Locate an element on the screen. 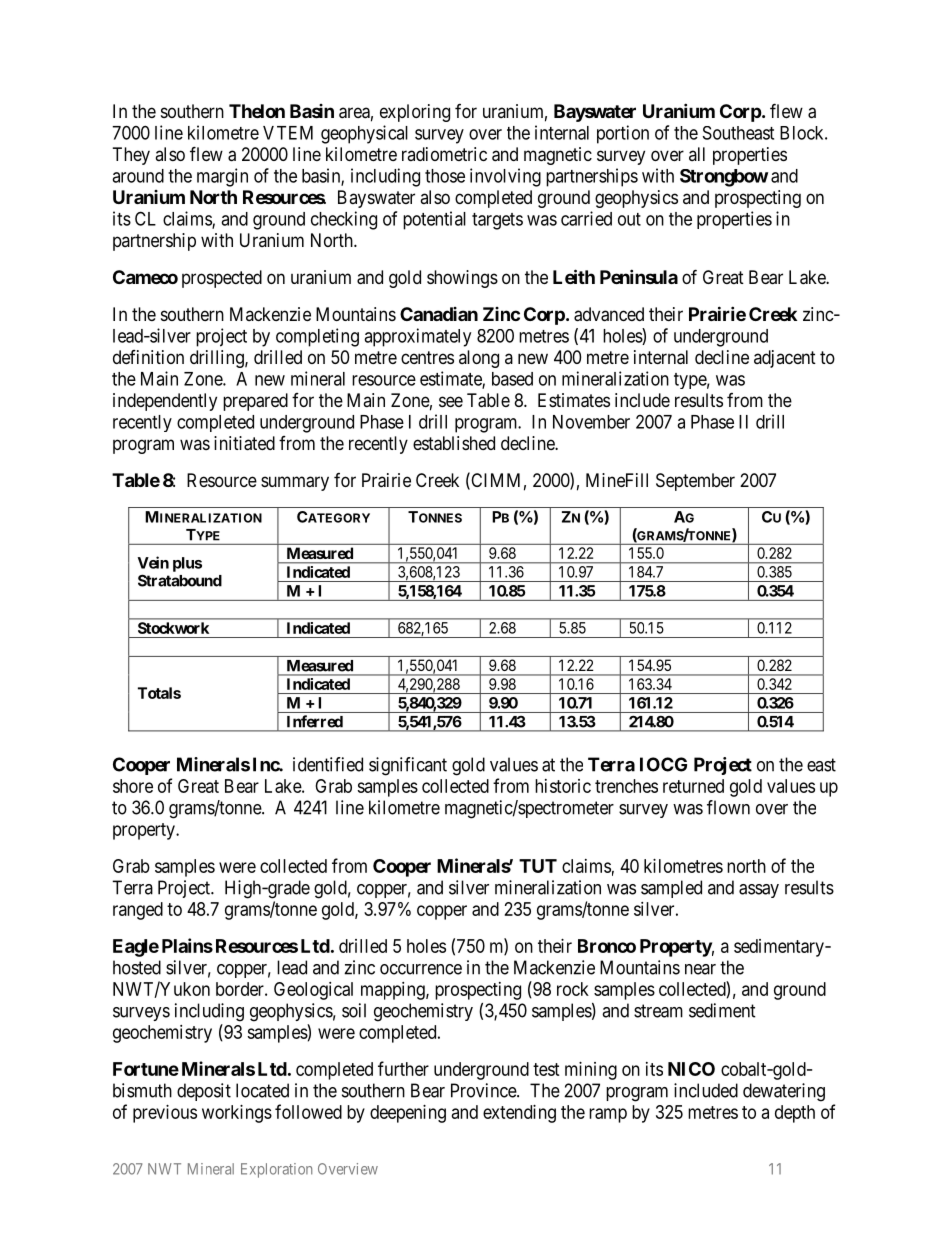 The image size is (952, 1233). ranged is located at coordinates (138, 911).
